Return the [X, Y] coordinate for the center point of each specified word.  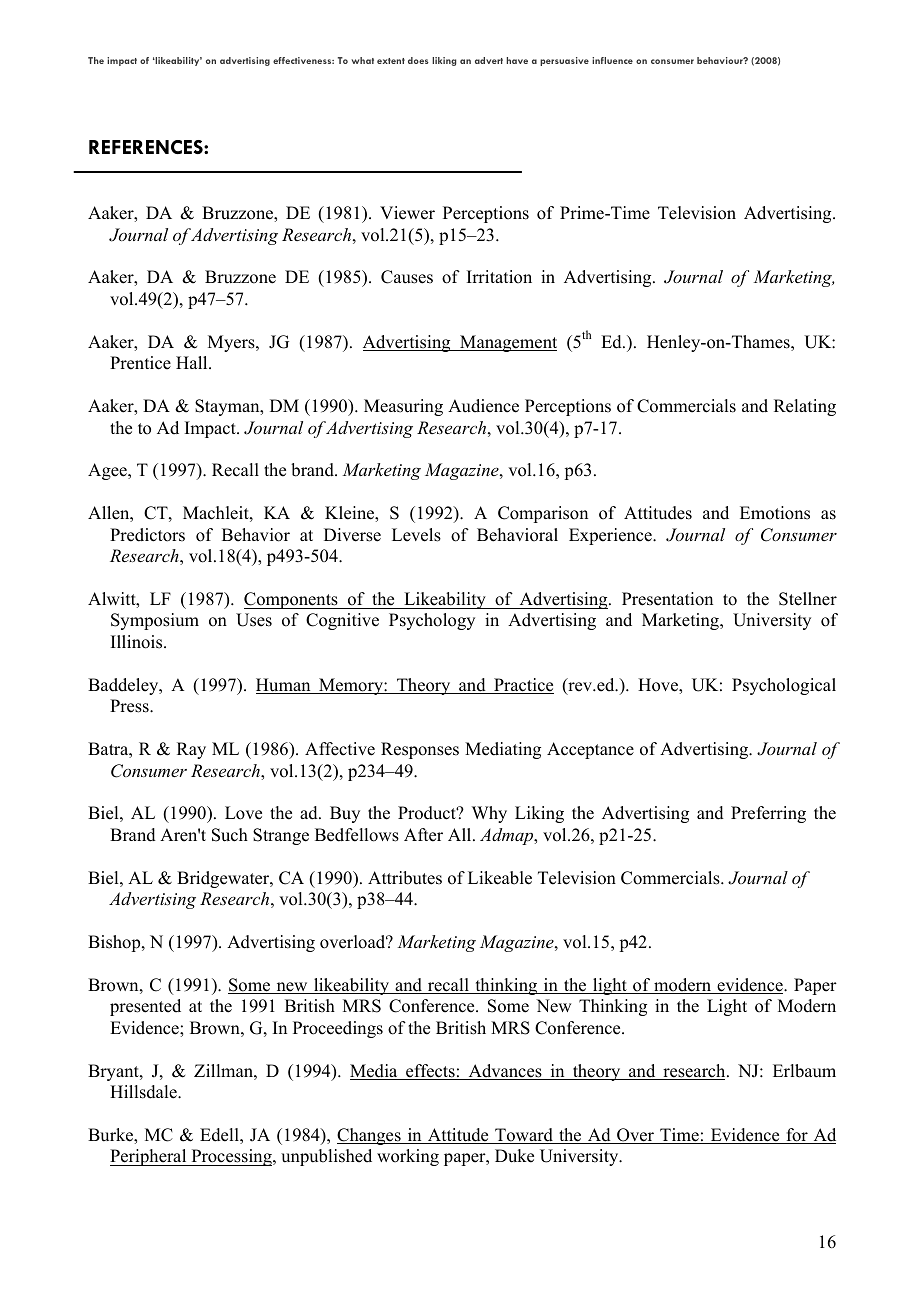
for [797, 1136]
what [362, 60]
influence [612, 60]
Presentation [667, 599]
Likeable [500, 878]
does [418, 60]
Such [230, 835]
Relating [805, 407]
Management [507, 343]
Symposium [155, 621]
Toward [524, 1136]
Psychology [432, 621]
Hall [193, 362]
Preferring [768, 814]
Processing [231, 1157]
